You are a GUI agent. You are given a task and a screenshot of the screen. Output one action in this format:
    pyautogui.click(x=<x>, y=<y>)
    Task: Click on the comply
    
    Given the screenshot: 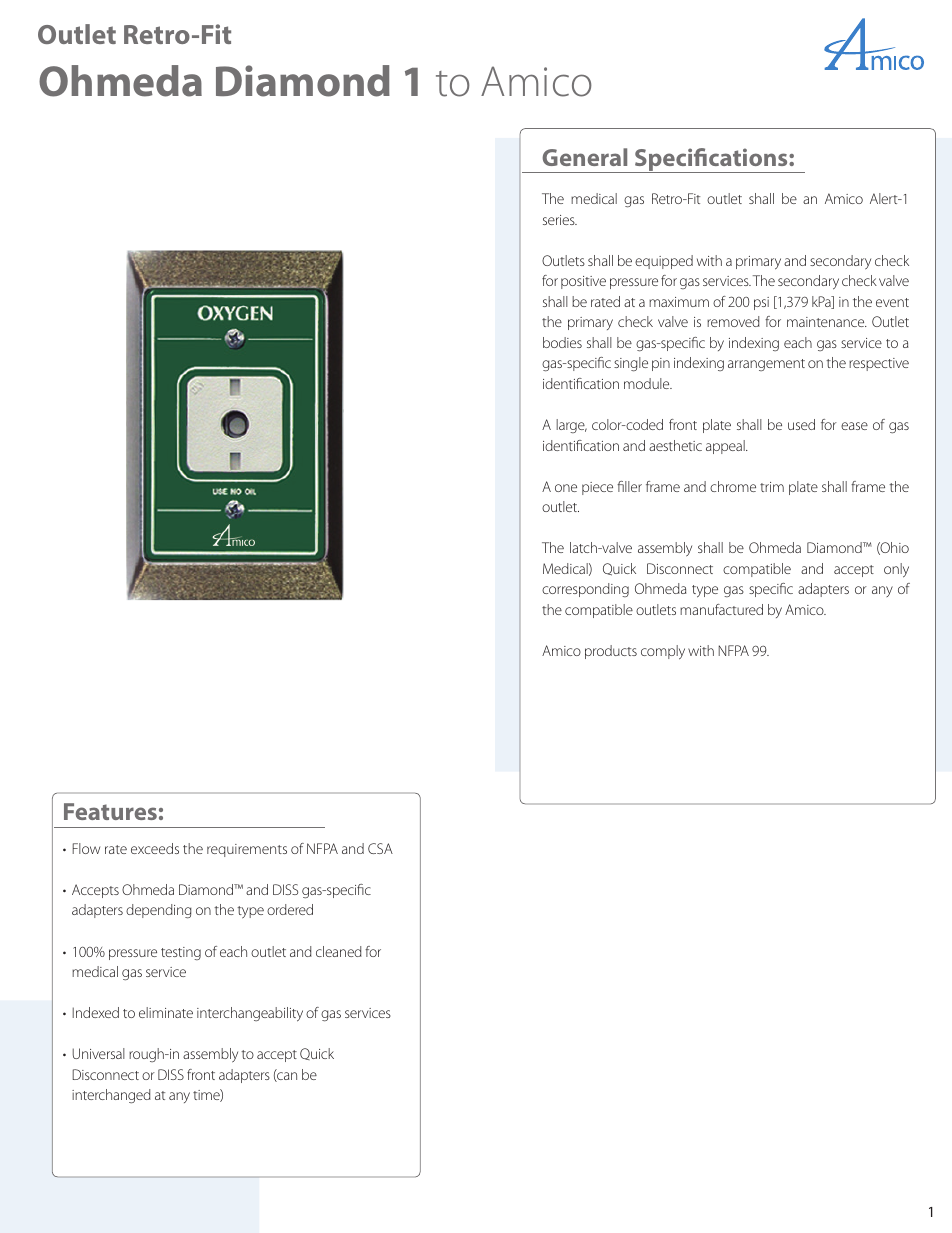 What is the action you would take?
    pyautogui.click(x=663, y=652)
